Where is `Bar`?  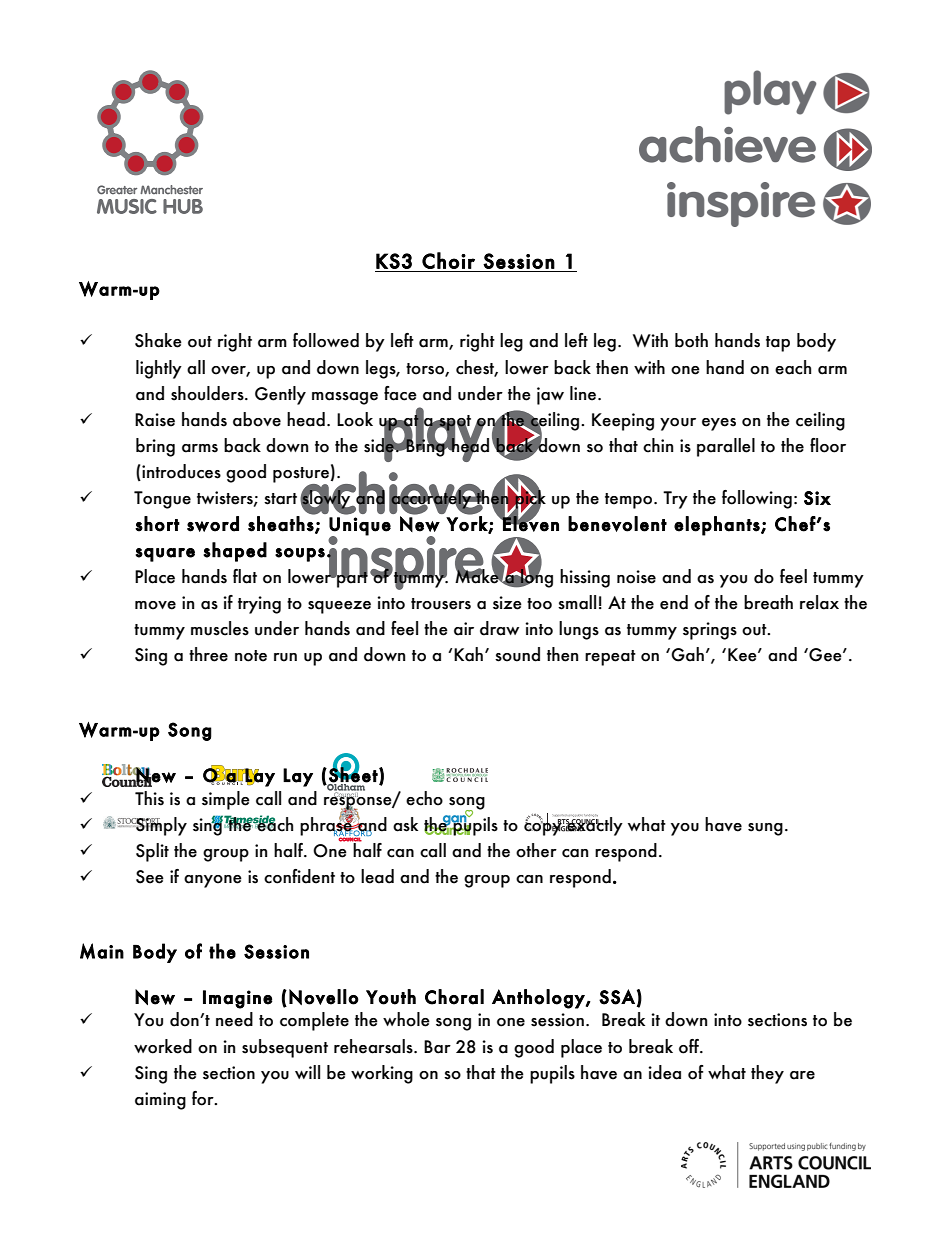 Bar is located at coordinates (437, 1047).
